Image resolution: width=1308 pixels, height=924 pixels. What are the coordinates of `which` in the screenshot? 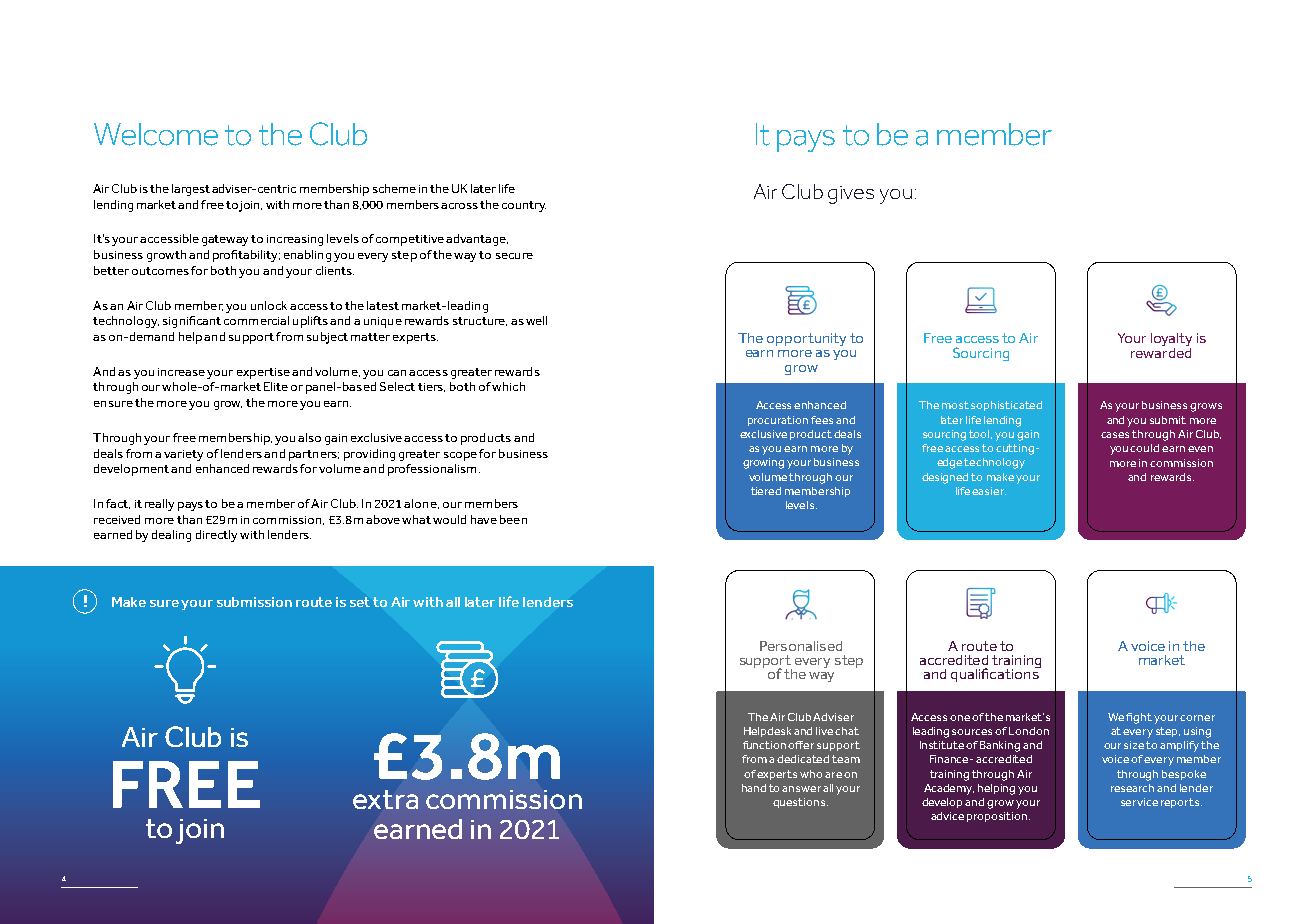 It's located at (508, 386).
